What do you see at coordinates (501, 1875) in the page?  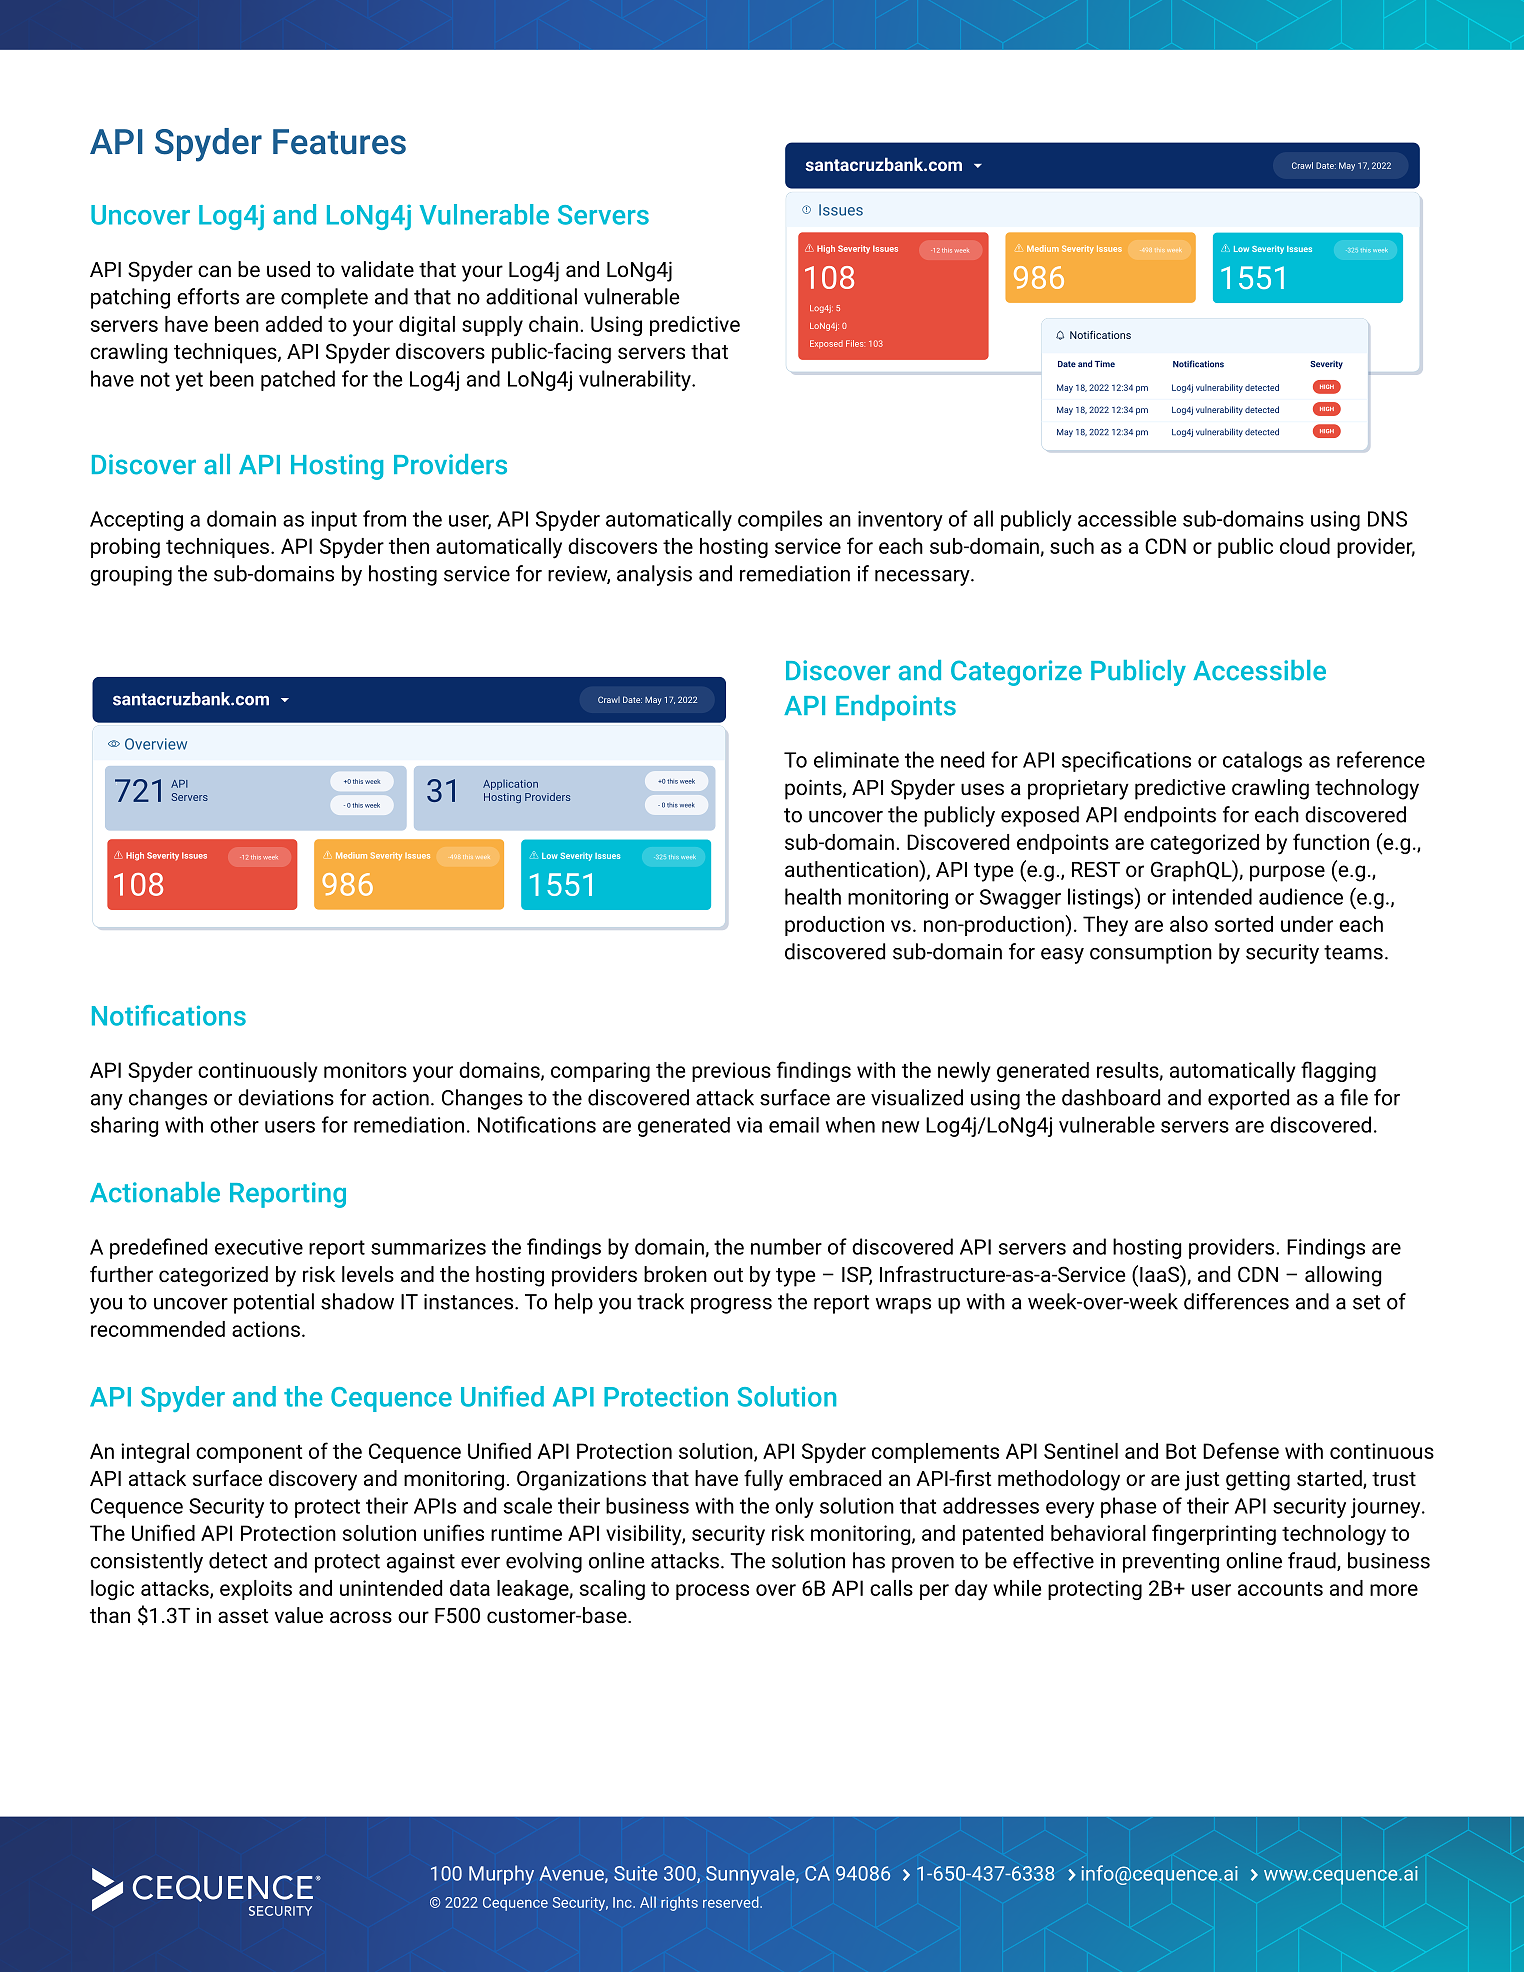 I see `Murphy` at bounding box center [501, 1875].
